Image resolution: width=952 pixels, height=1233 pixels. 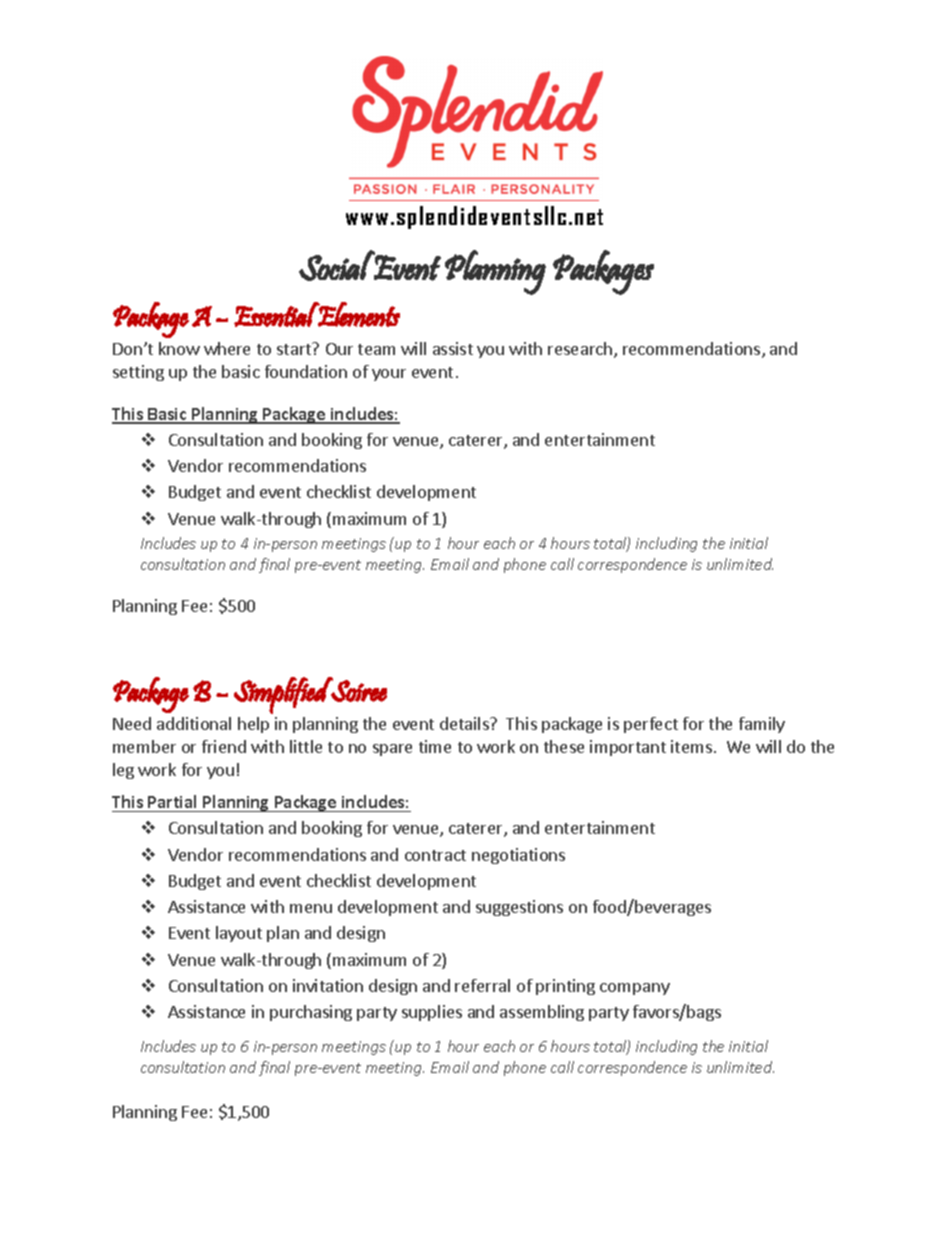 What do you see at coordinates (358, 690) in the screenshot?
I see `Soiree` at bounding box center [358, 690].
